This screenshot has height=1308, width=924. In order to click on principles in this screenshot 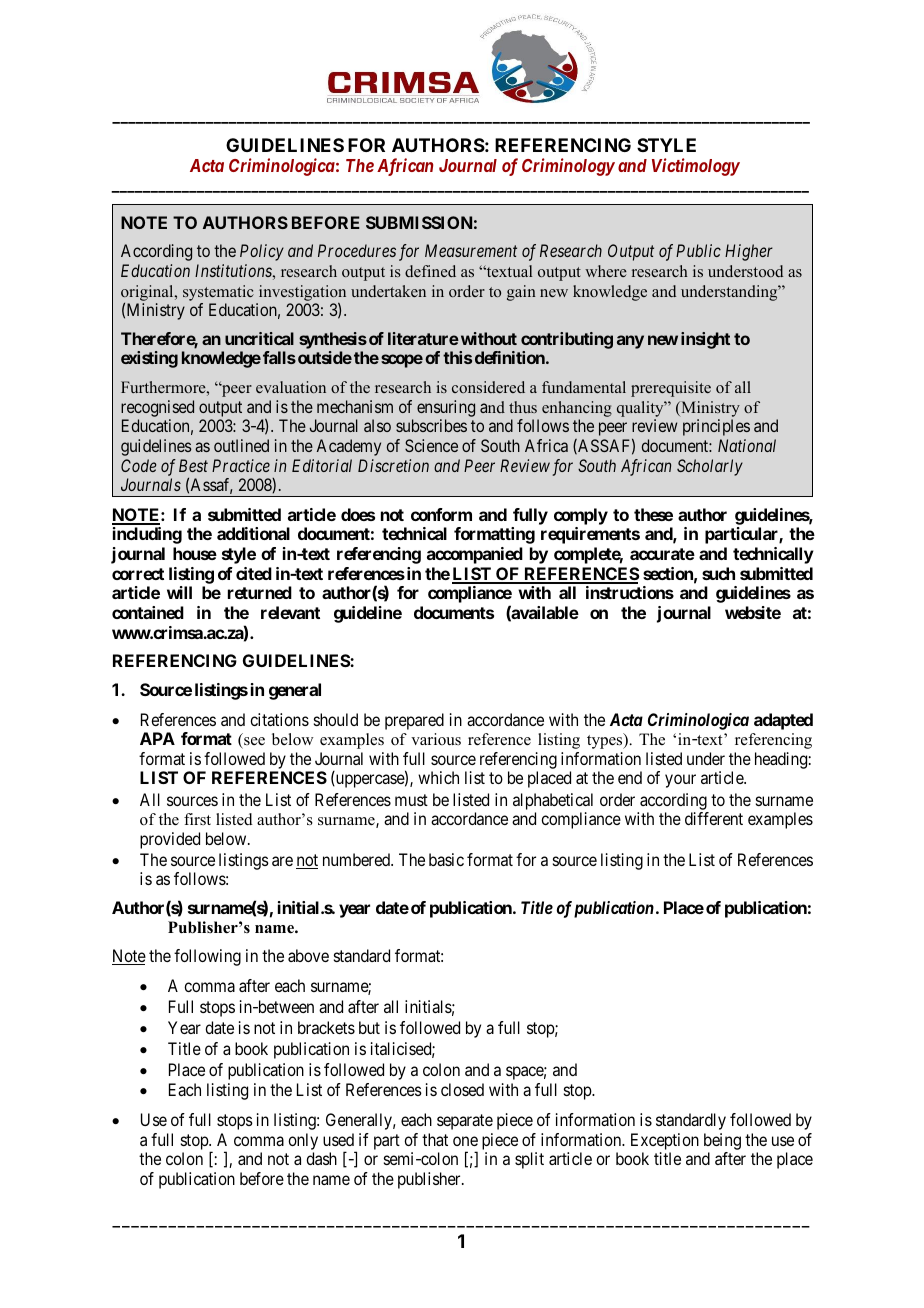, I will do `click(716, 427)`.
